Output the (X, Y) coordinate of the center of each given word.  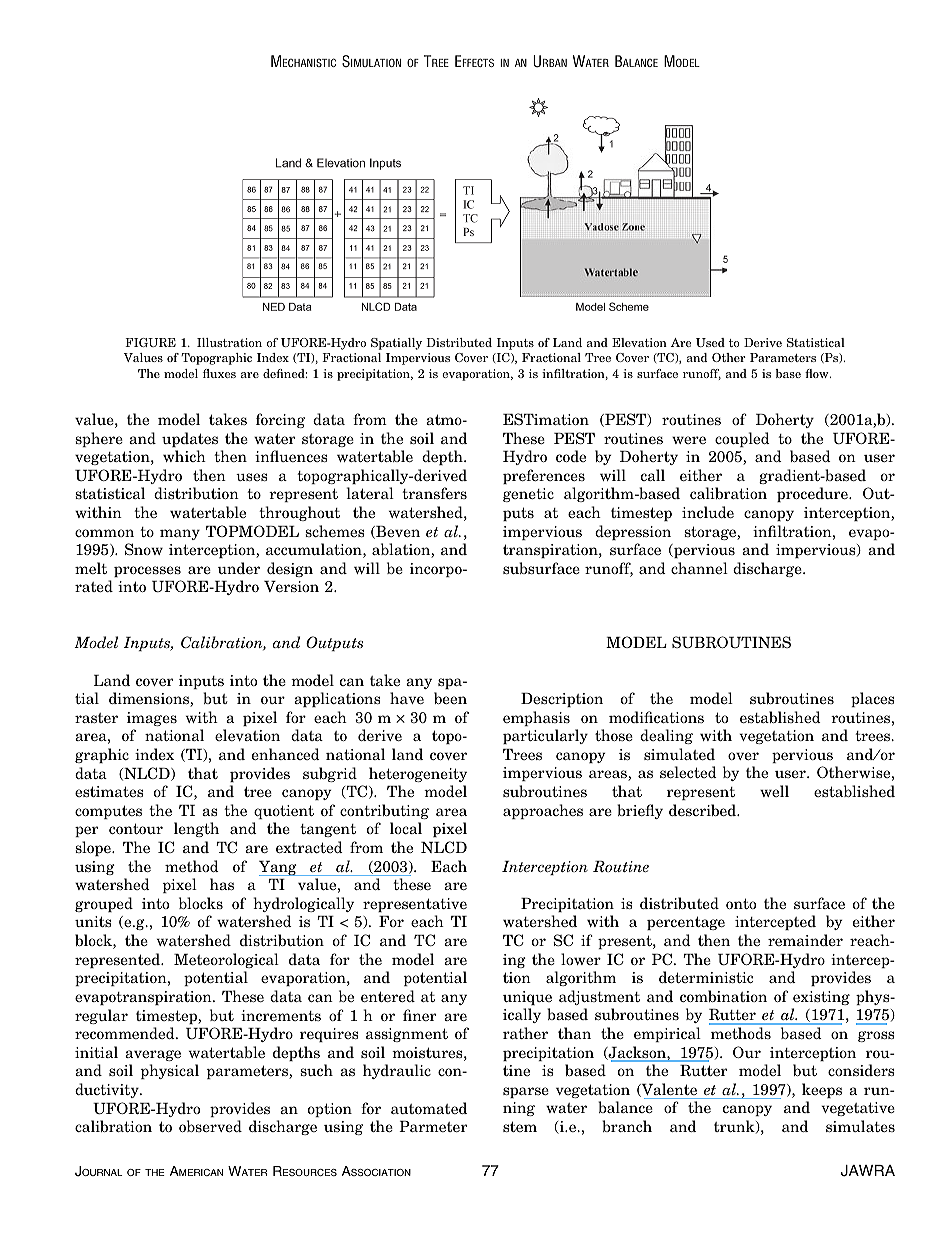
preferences (544, 476)
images (152, 719)
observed (210, 1126)
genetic (528, 495)
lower (581, 959)
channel (699, 568)
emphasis (536, 718)
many (180, 534)
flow (818, 373)
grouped (104, 904)
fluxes (219, 373)
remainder (805, 940)
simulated (679, 754)
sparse (526, 1092)
